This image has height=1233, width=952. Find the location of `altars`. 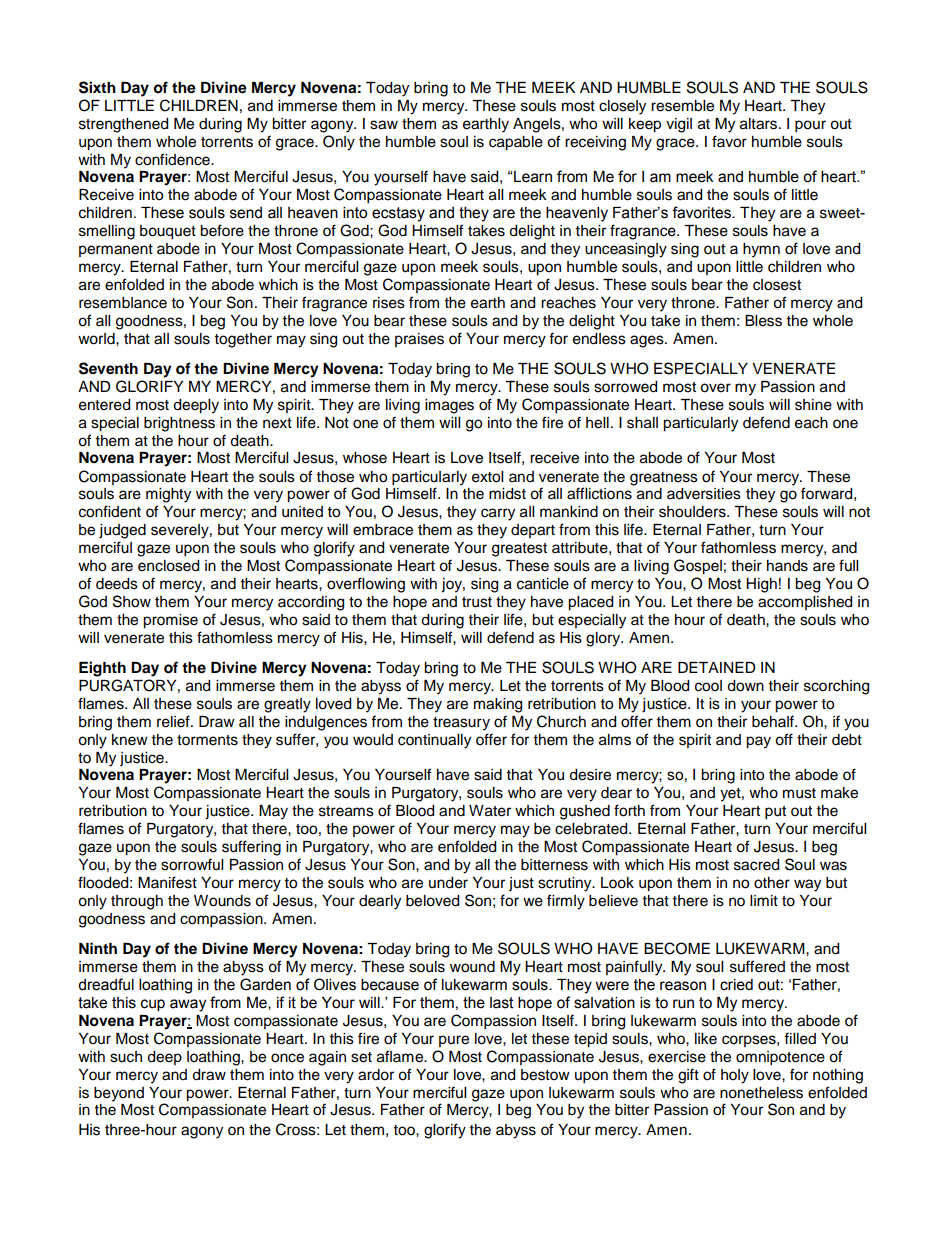

altars is located at coordinates (758, 124).
